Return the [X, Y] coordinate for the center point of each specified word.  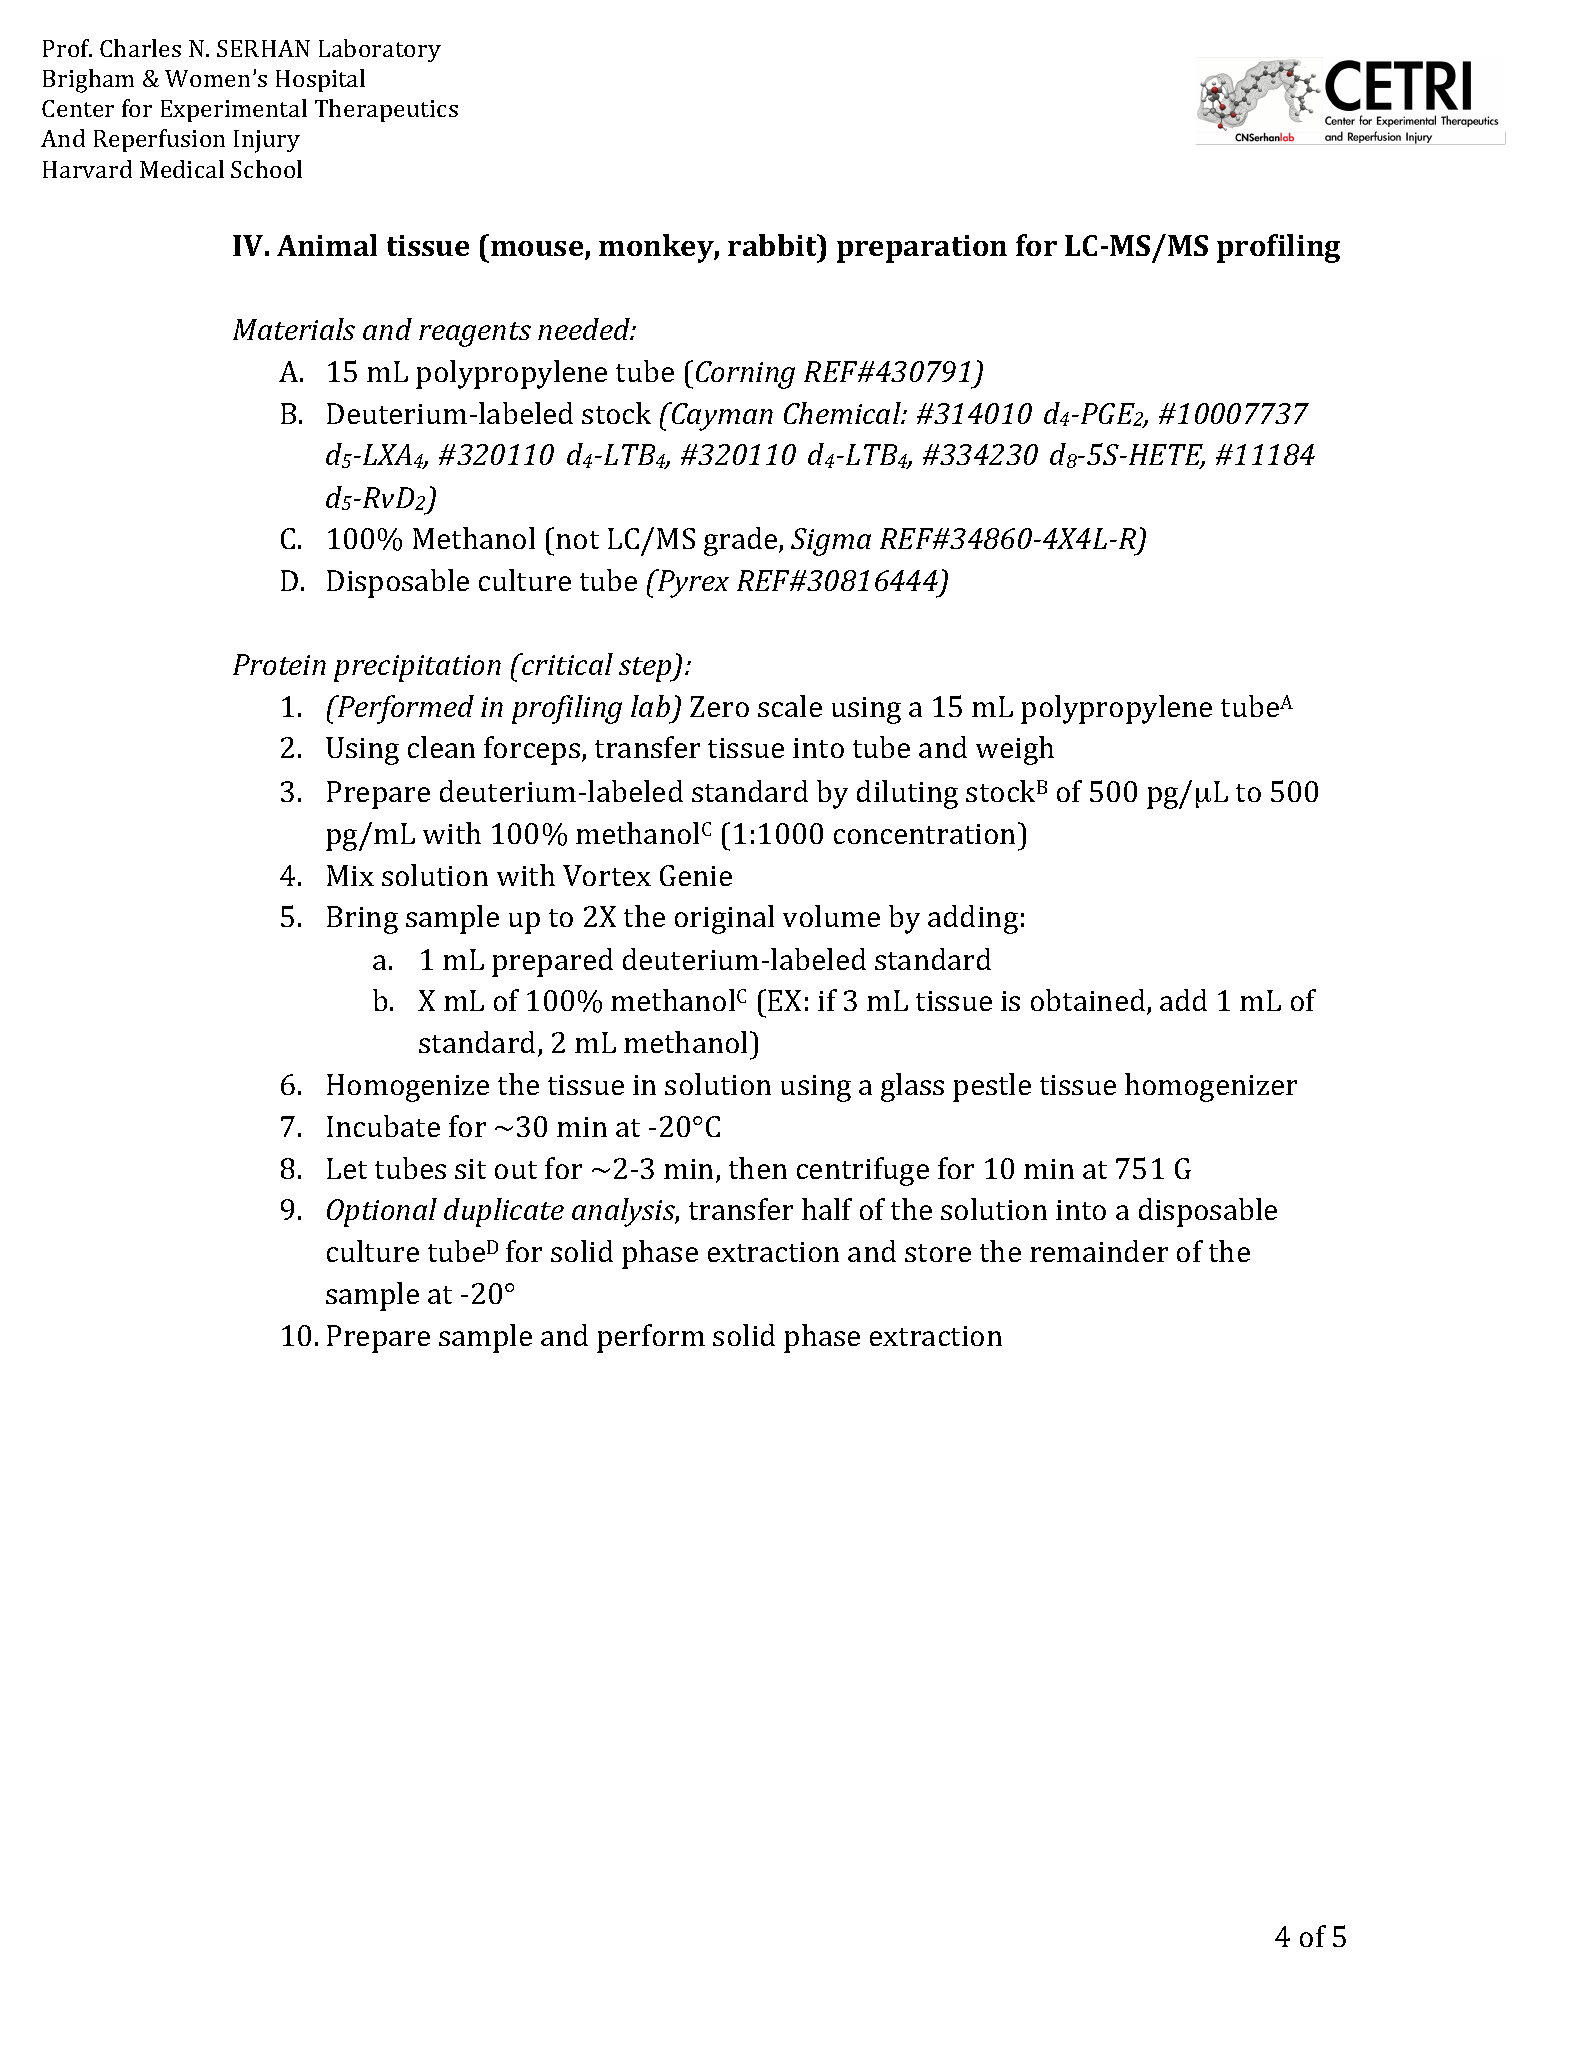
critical [566, 664]
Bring [362, 920]
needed [585, 329]
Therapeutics [386, 110]
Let [347, 1168]
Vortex [607, 875]
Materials [294, 329]
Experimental [234, 110]
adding [973, 919]
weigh [1015, 750]
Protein [279, 664]
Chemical [843, 413]
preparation [922, 249]
